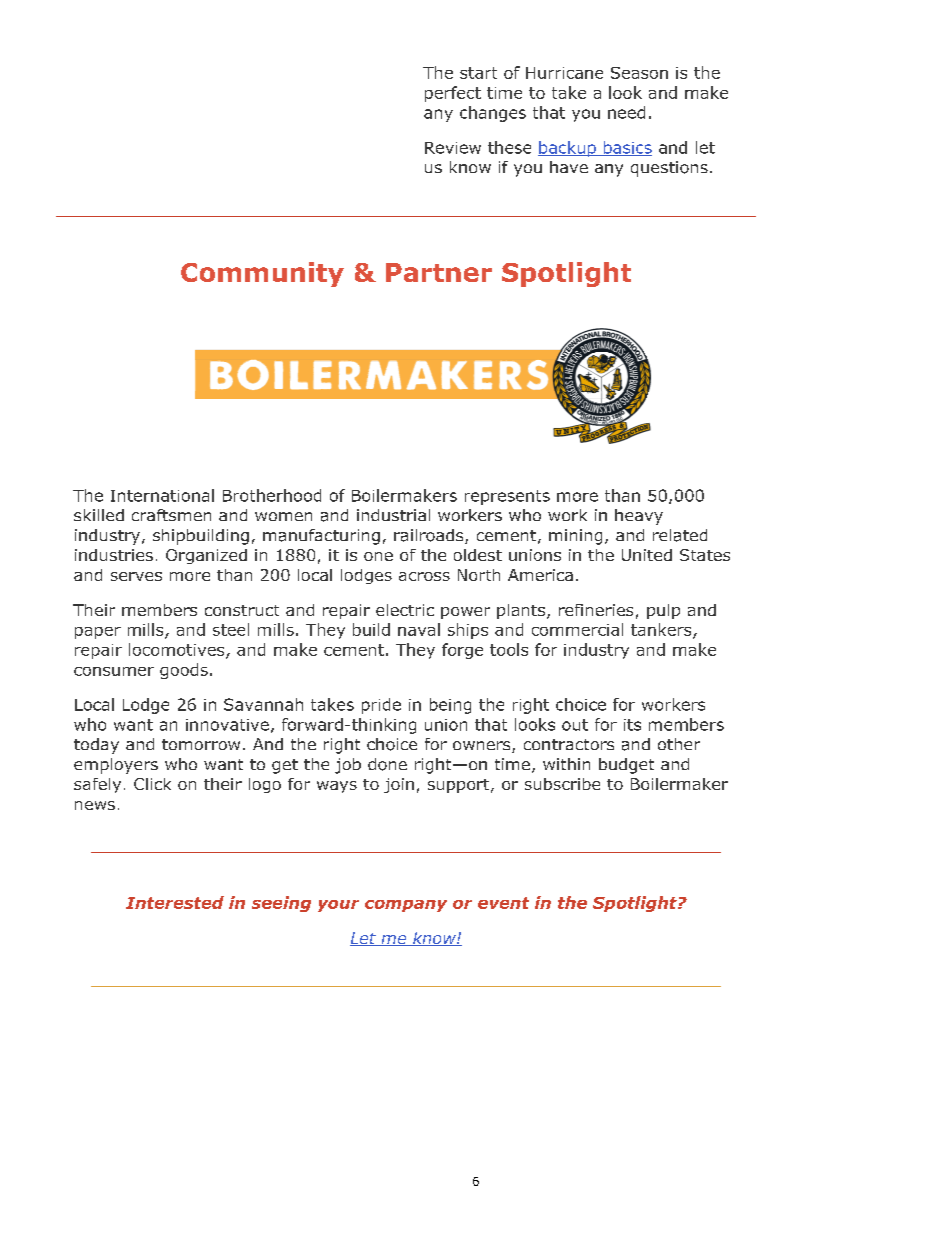  Describe the element at coordinates (393, 515) in the screenshot. I see `industrial` at that location.
